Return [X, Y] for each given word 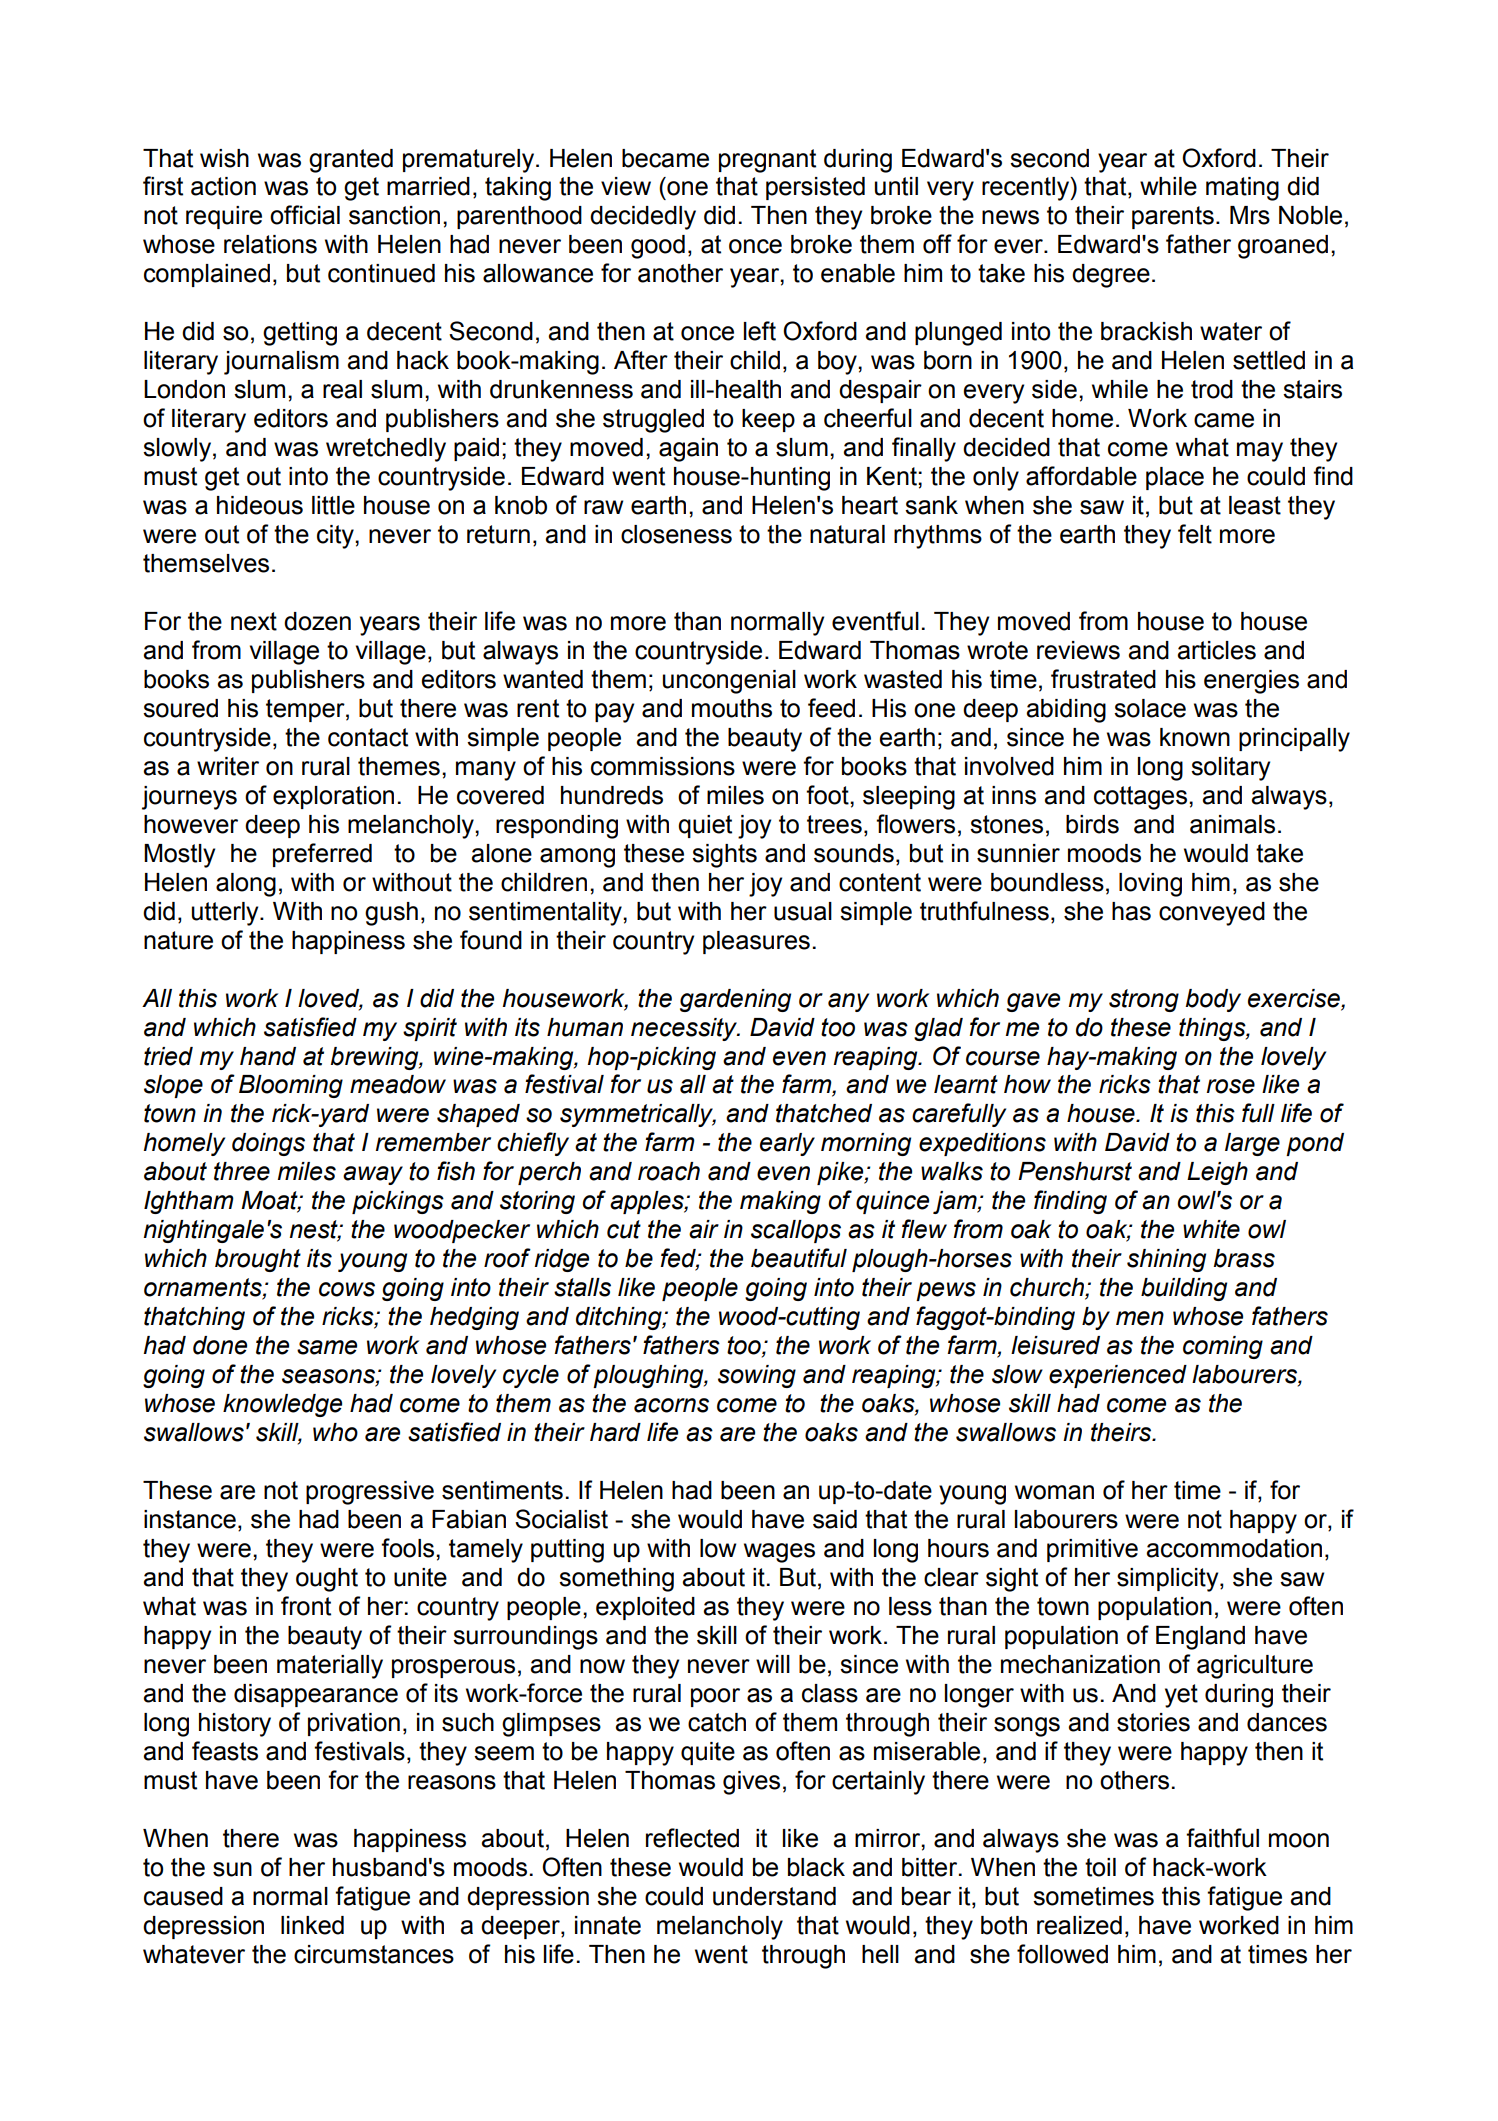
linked [312, 1925]
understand [774, 1896]
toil [1100, 1867]
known [1195, 737]
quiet [705, 826]
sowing [757, 1376]
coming [1223, 1347]
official [305, 215]
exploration [333, 797]
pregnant [767, 161]
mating [1242, 189]
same [327, 1347]
